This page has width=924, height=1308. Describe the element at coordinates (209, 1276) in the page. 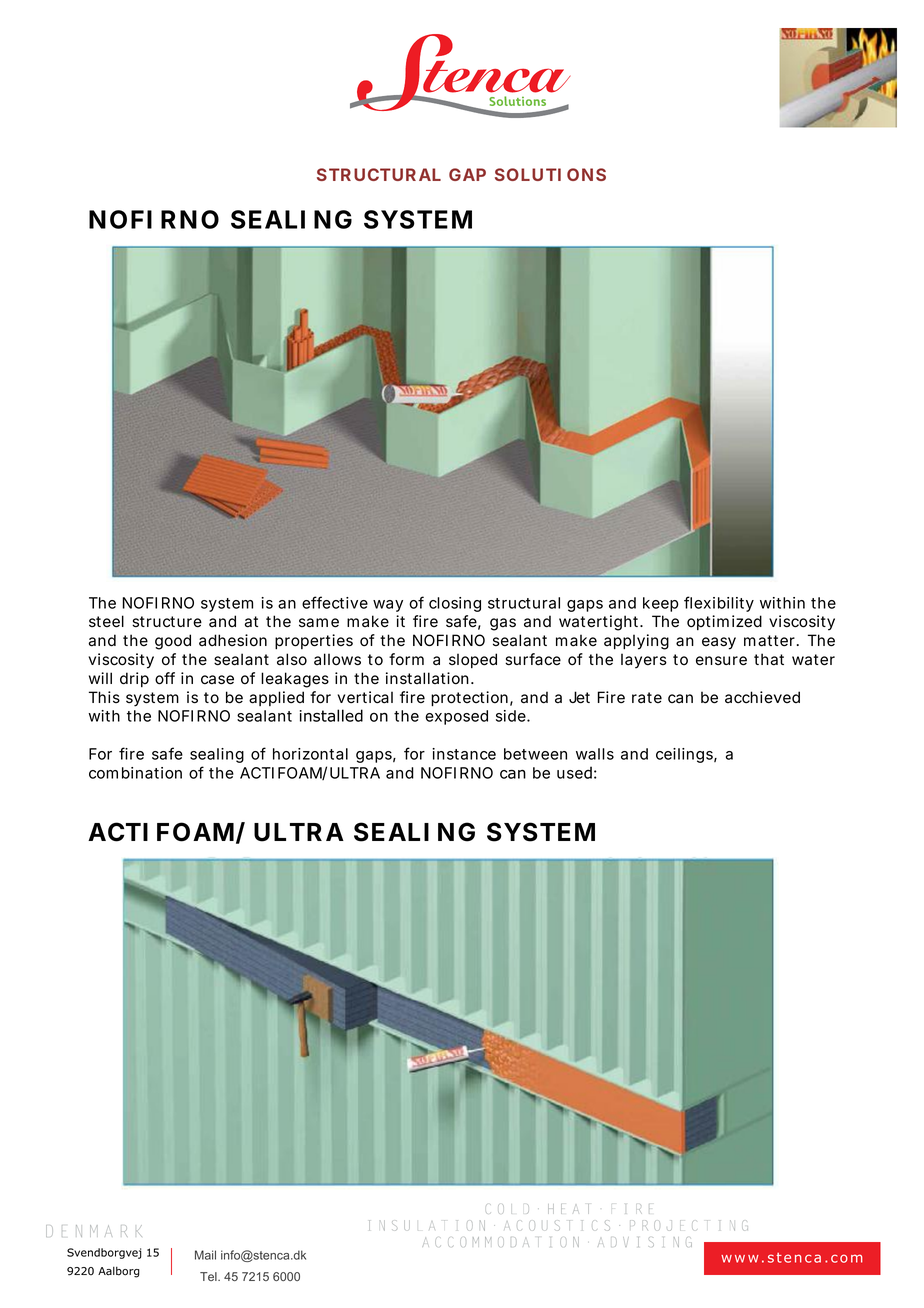

I see `Tel` at that location.
